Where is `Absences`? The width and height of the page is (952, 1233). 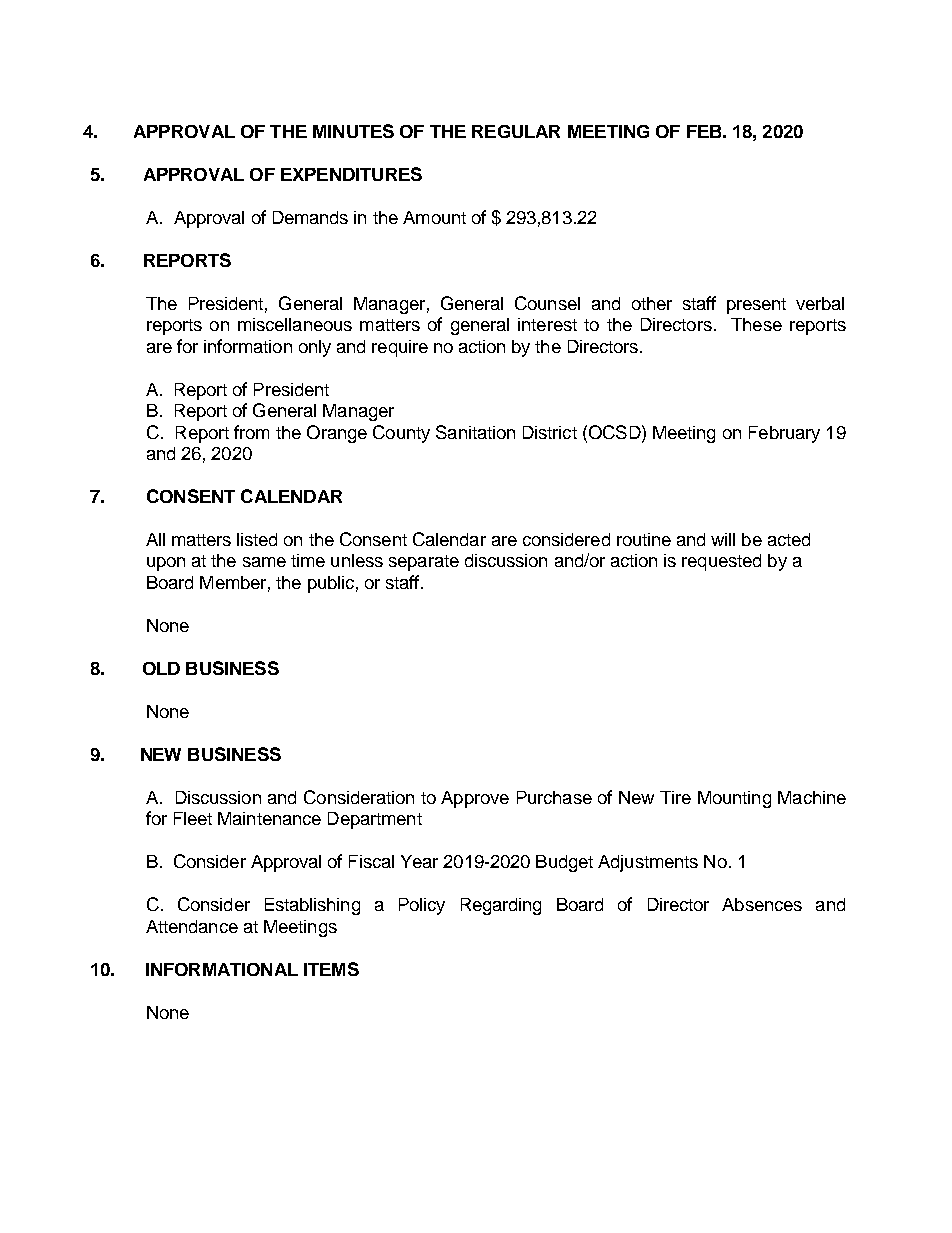 Absences is located at coordinates (762, 904).
